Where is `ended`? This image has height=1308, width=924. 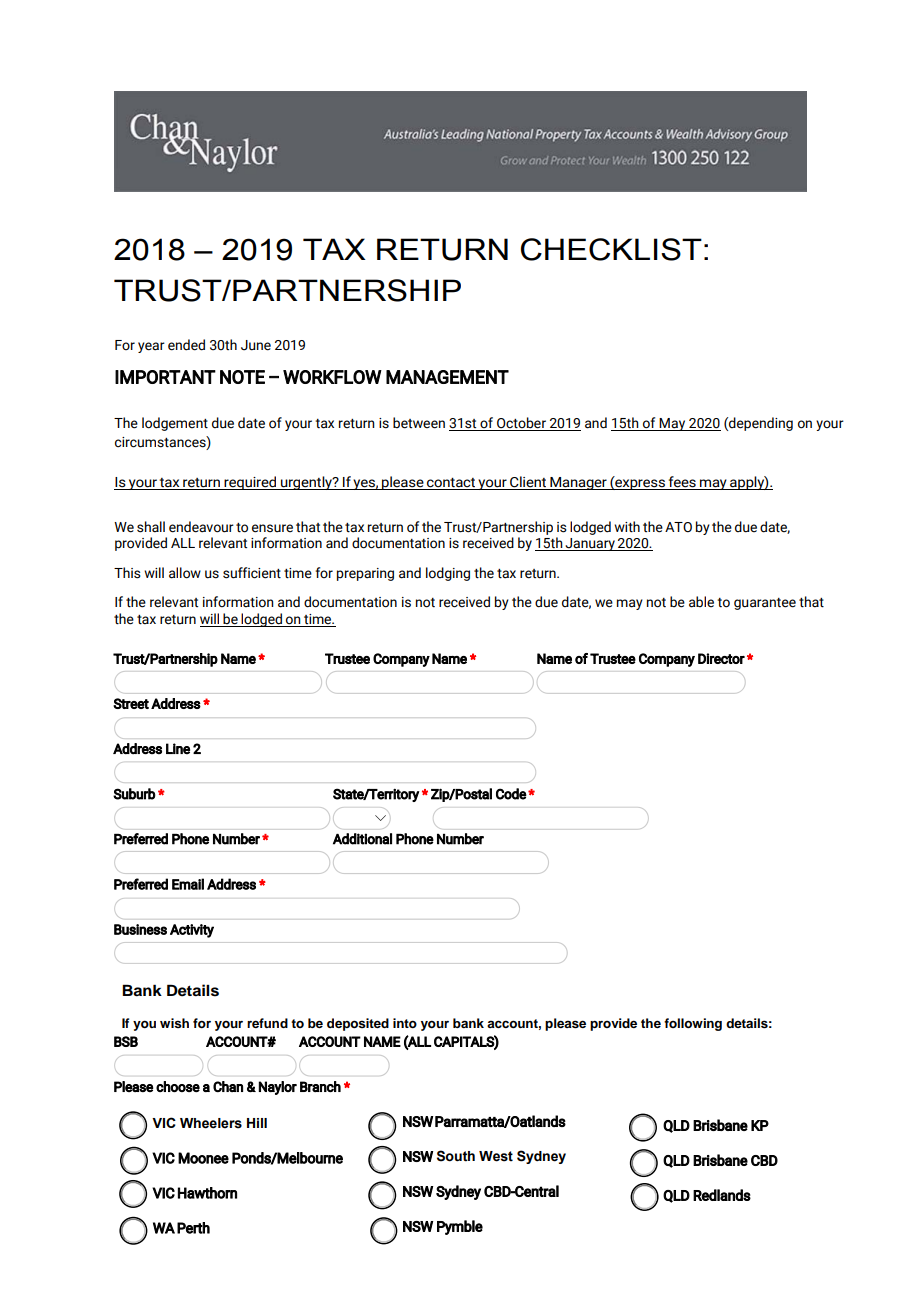 ended is located at coordinates (186, 345).
